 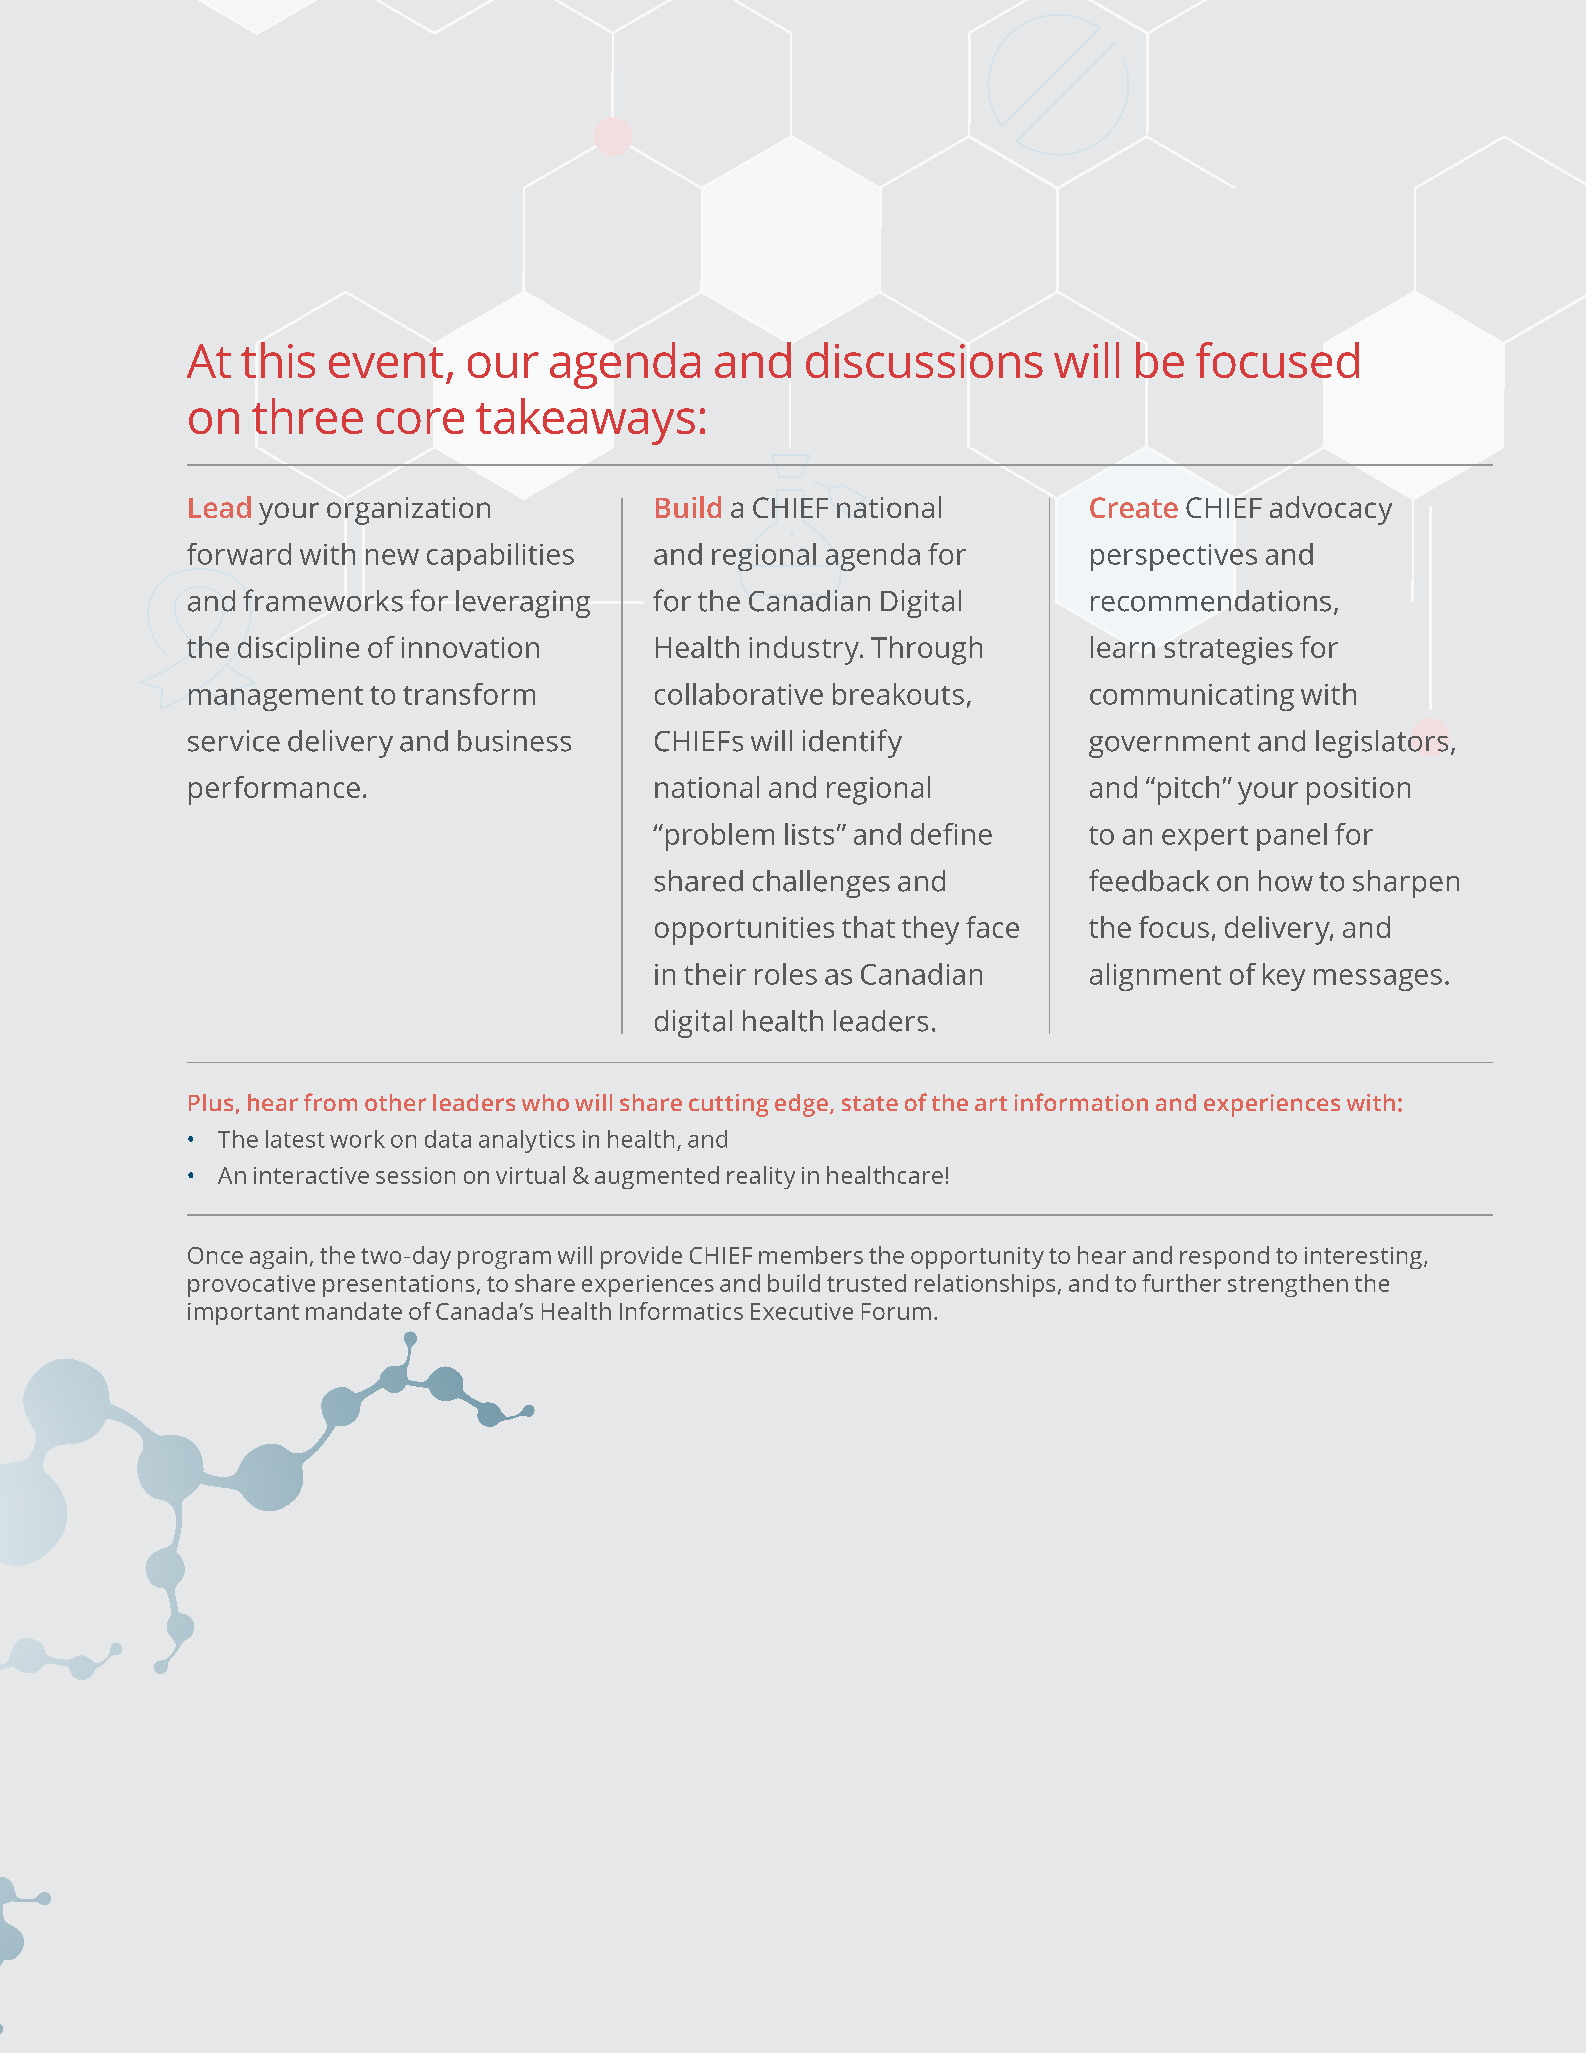 I want to click on lists, so click(x=809, y=834).
